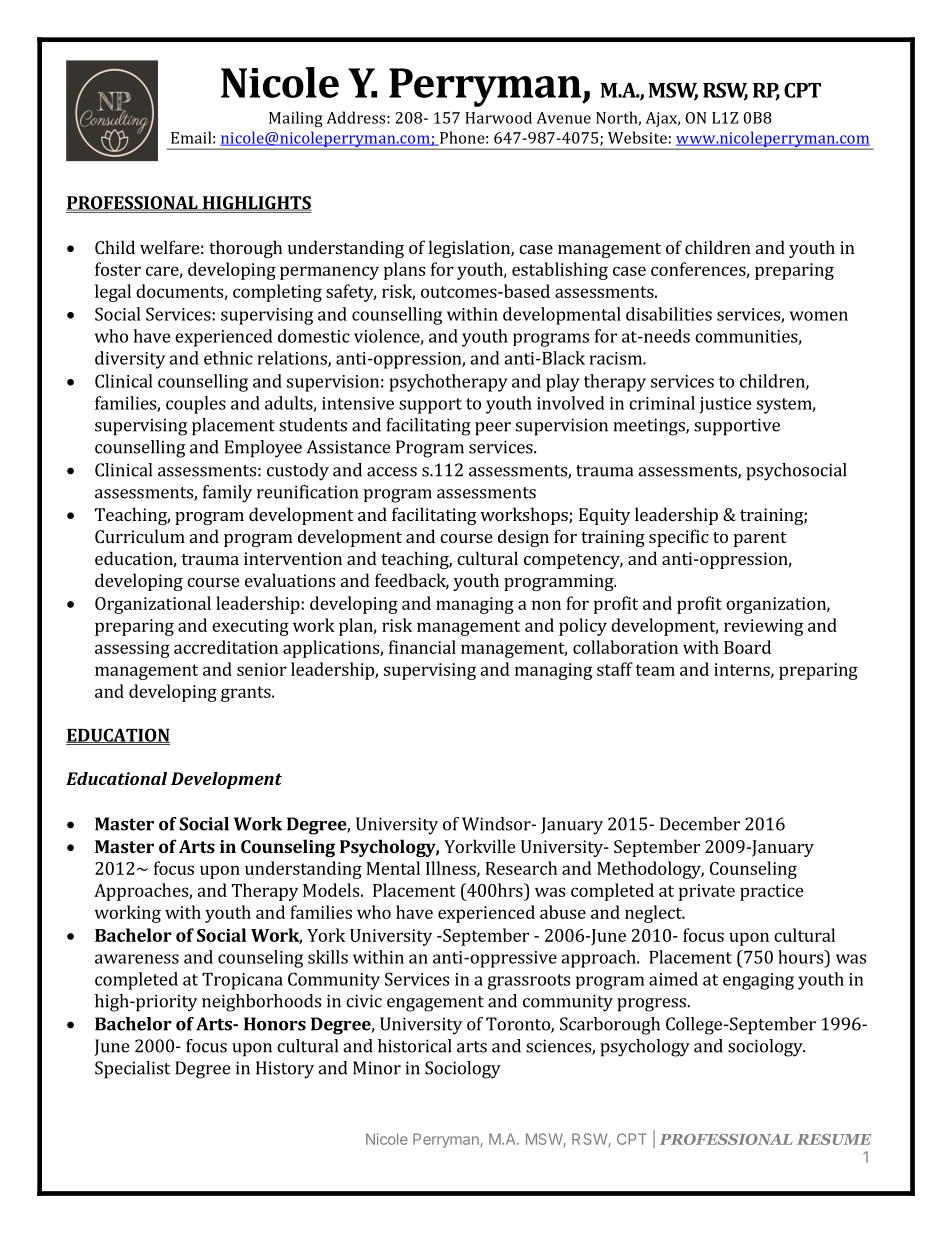 Image resolution: width=952 pixels, height=1233 pixels. I want to click on Harwood, so click(498, 118).
